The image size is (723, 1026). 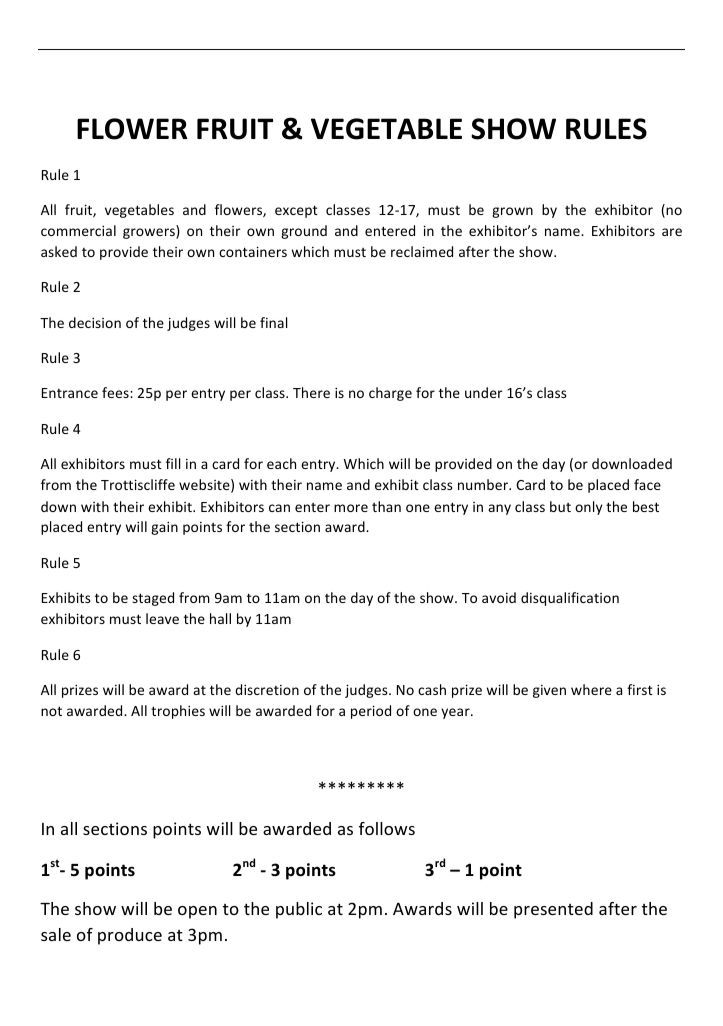 What do you see at coordinates (162, 618) in the document?
I see `leave` at bounding box center [162, 618].
